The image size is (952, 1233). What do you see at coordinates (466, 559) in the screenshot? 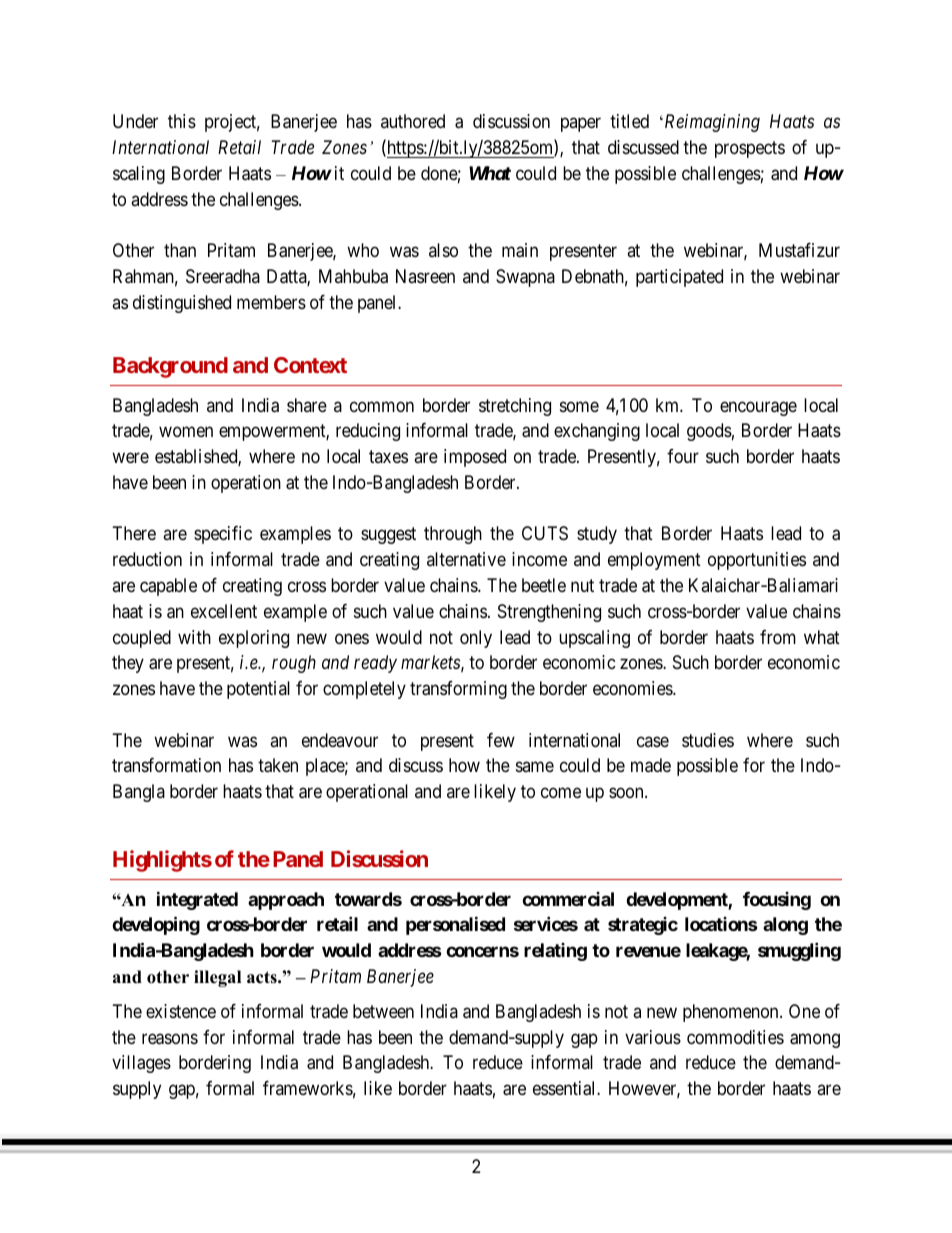
I see `alternative` at bounding box center [466, 559].
